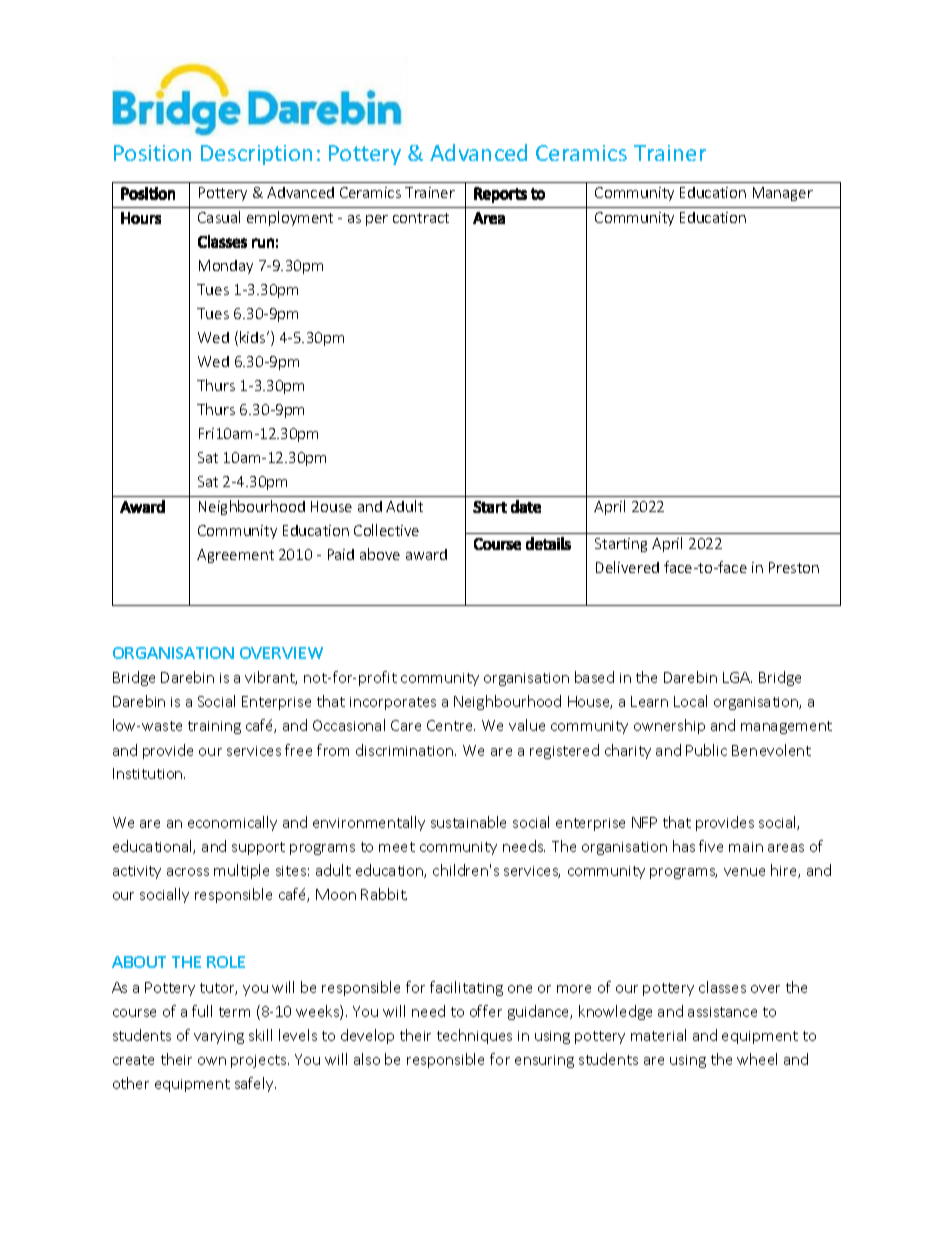 This page has width=952, height=1233. I want to click on Casual, so click(219, 217).
